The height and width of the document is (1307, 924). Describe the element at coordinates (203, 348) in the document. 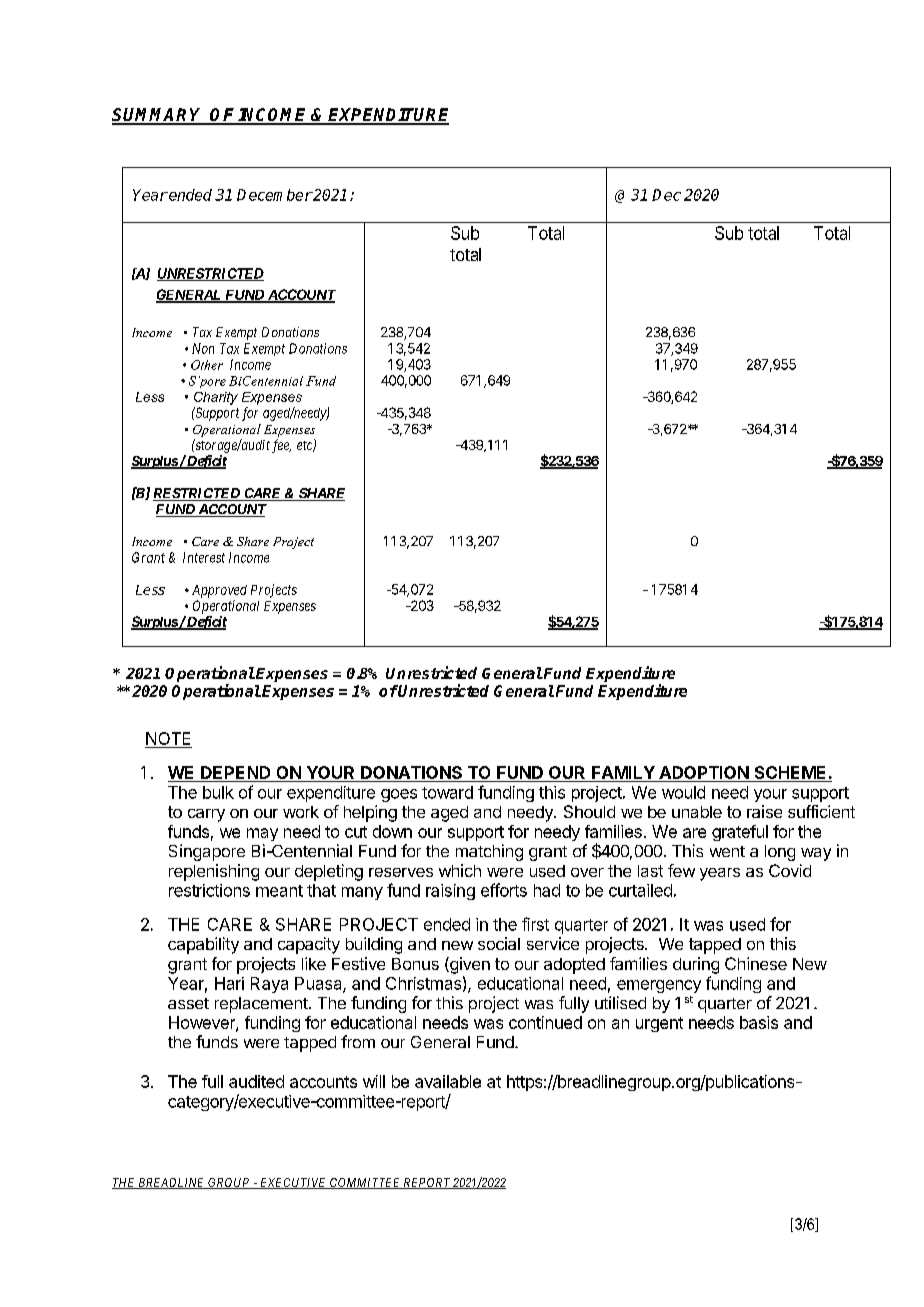

I see `Non` at that location.
